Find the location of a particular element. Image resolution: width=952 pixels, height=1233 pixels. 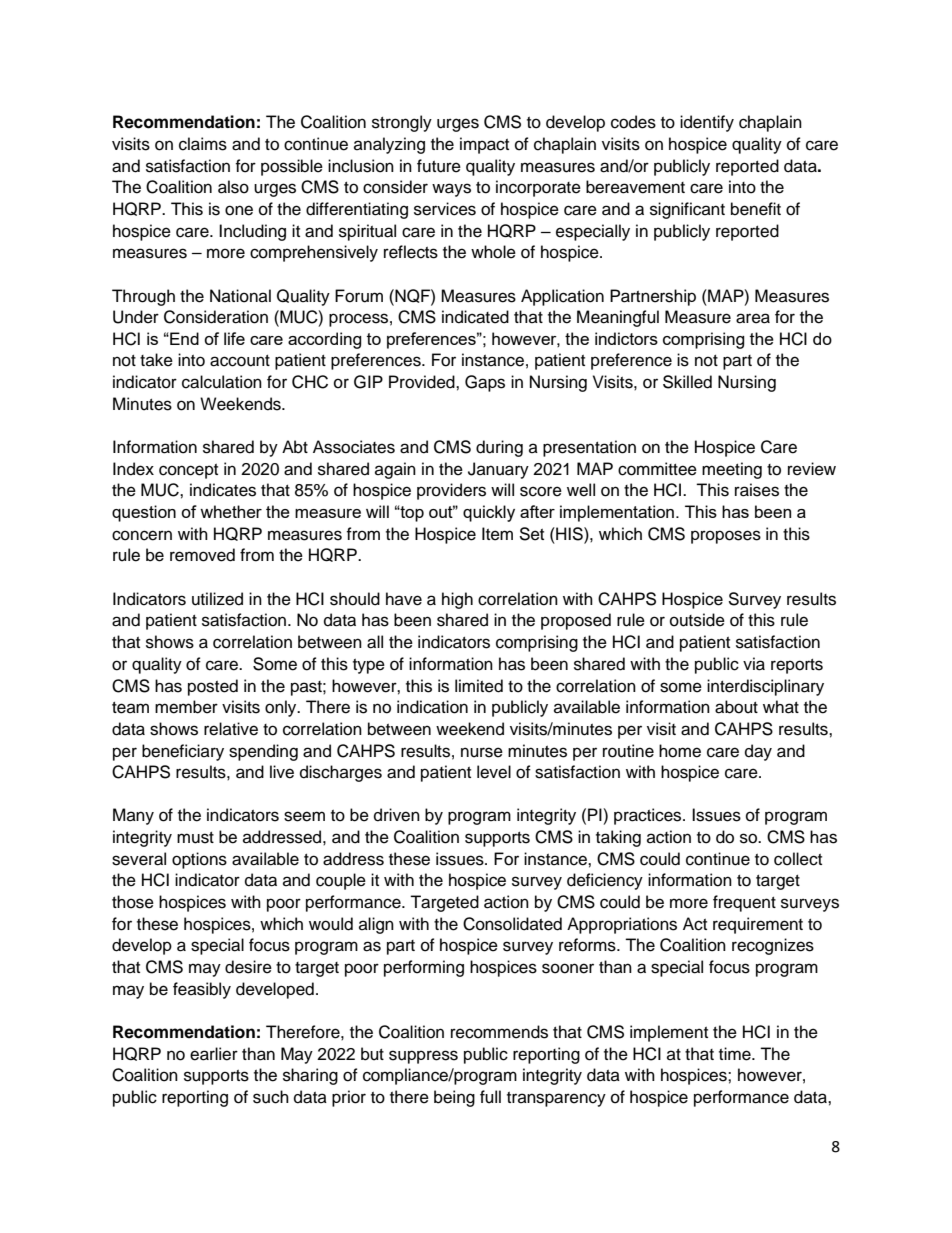

full is located at coordinates (490, 1097).
